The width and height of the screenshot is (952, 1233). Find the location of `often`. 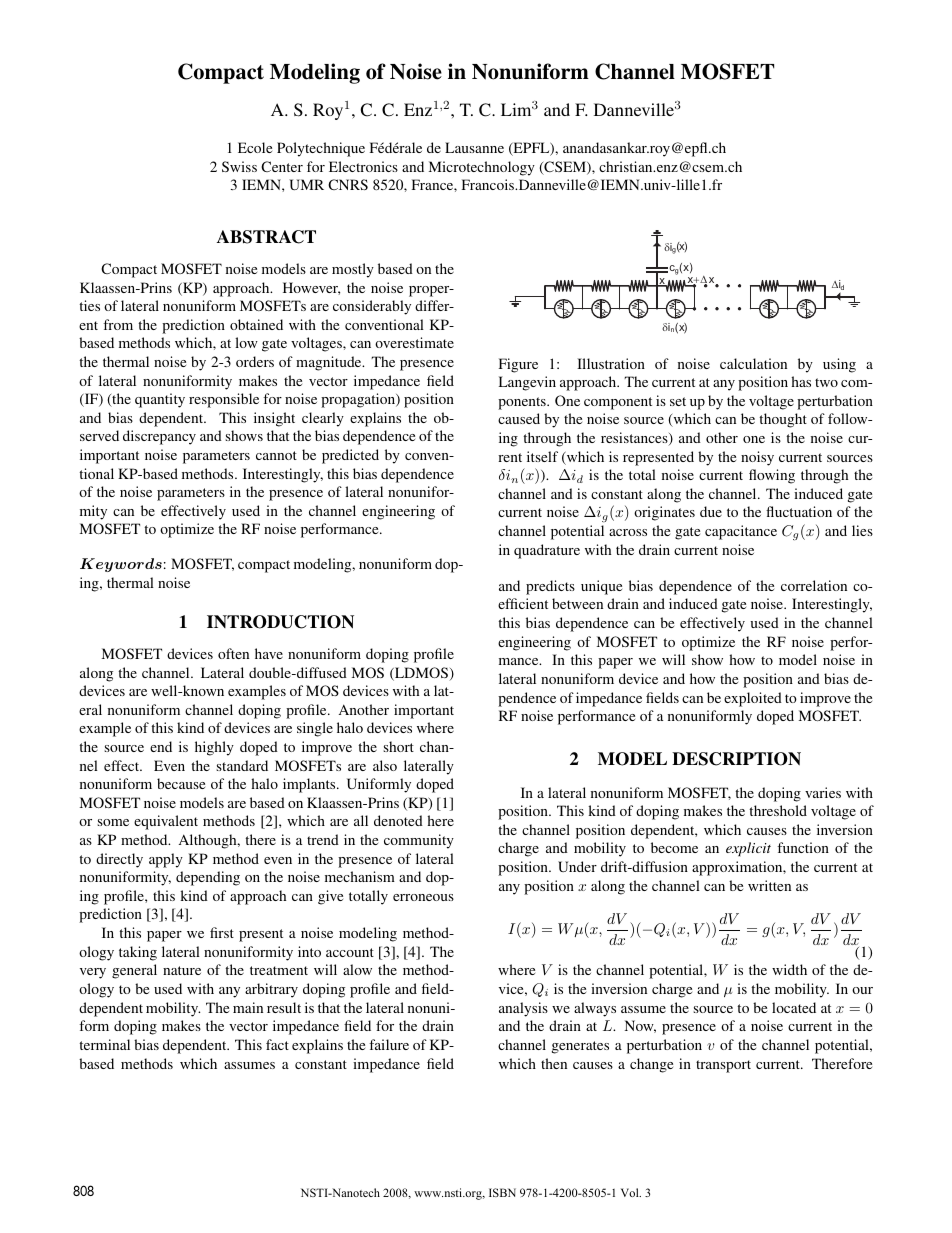

often is located at coordinates (233, 653).
